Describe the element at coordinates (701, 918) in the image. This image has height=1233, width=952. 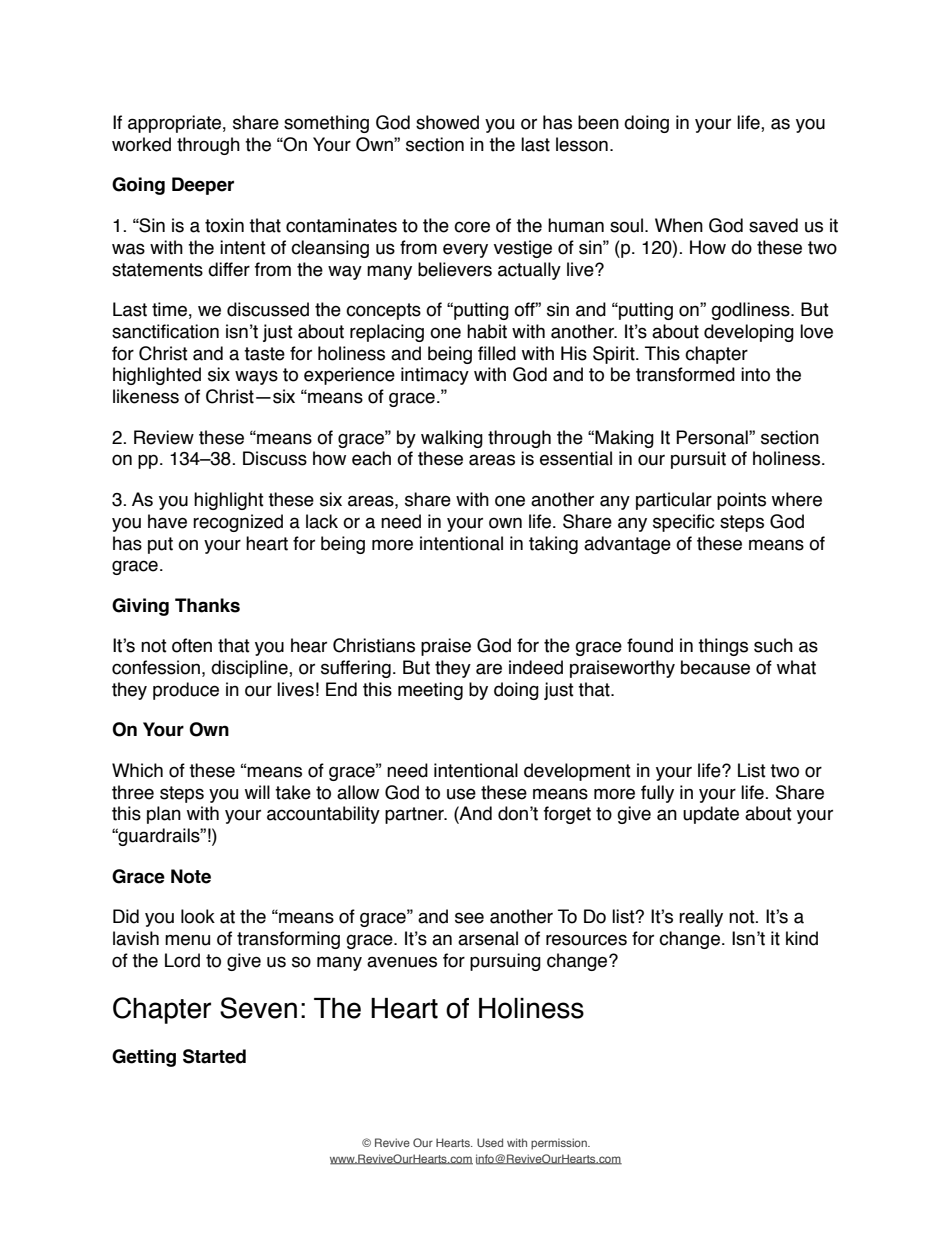
I see `really` at that location.
